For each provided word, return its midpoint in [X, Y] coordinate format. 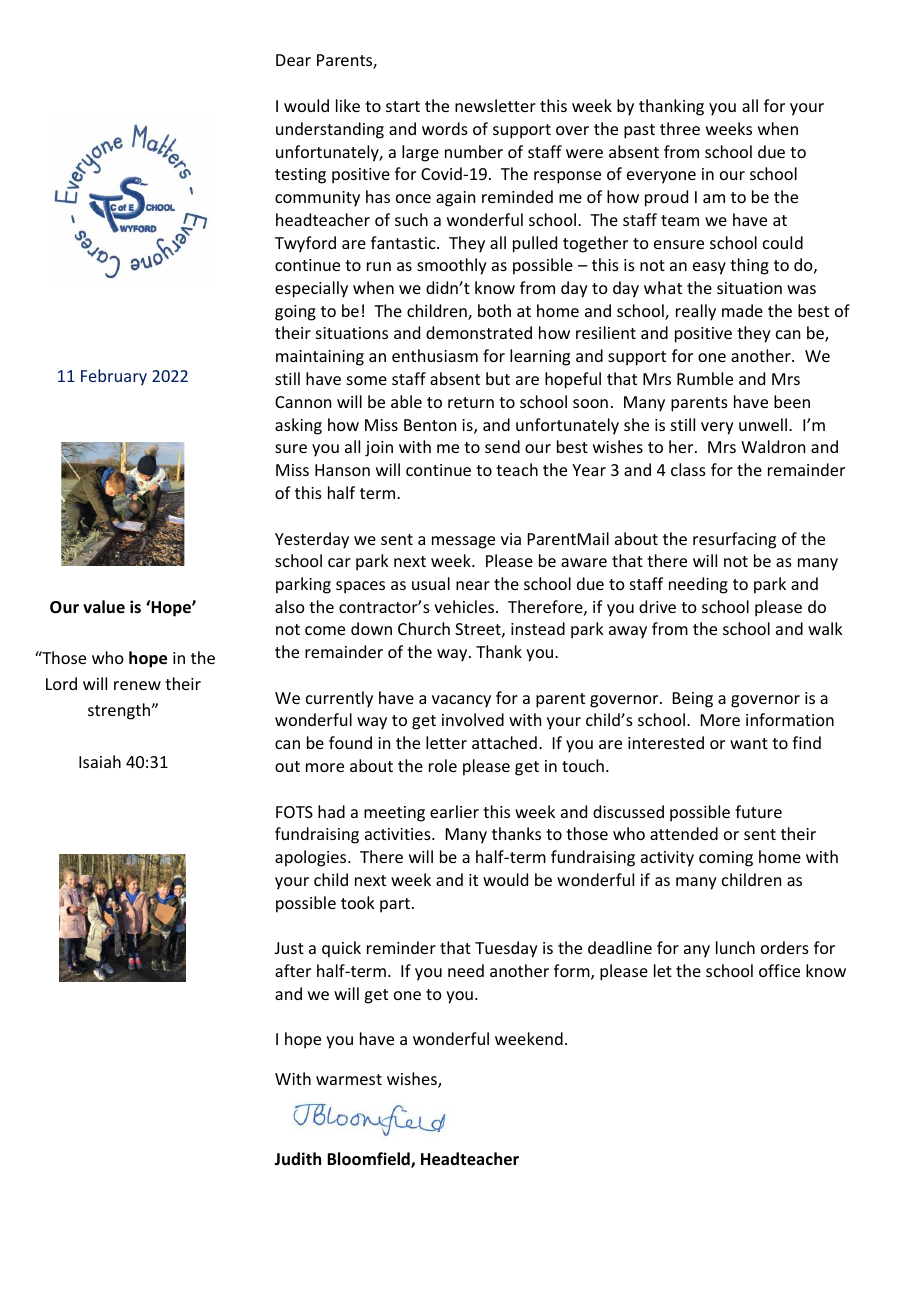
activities [399, 834]
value [104, 606]
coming [726, 859]
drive [657, 606]
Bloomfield [369, 1160]
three [680, 128]
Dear [293, 60]
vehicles [465, 606]
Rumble [705, 378]
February [114, 377]
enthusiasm [435, 355]
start [403, 106]
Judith [297, 1158]
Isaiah [100, 761]
